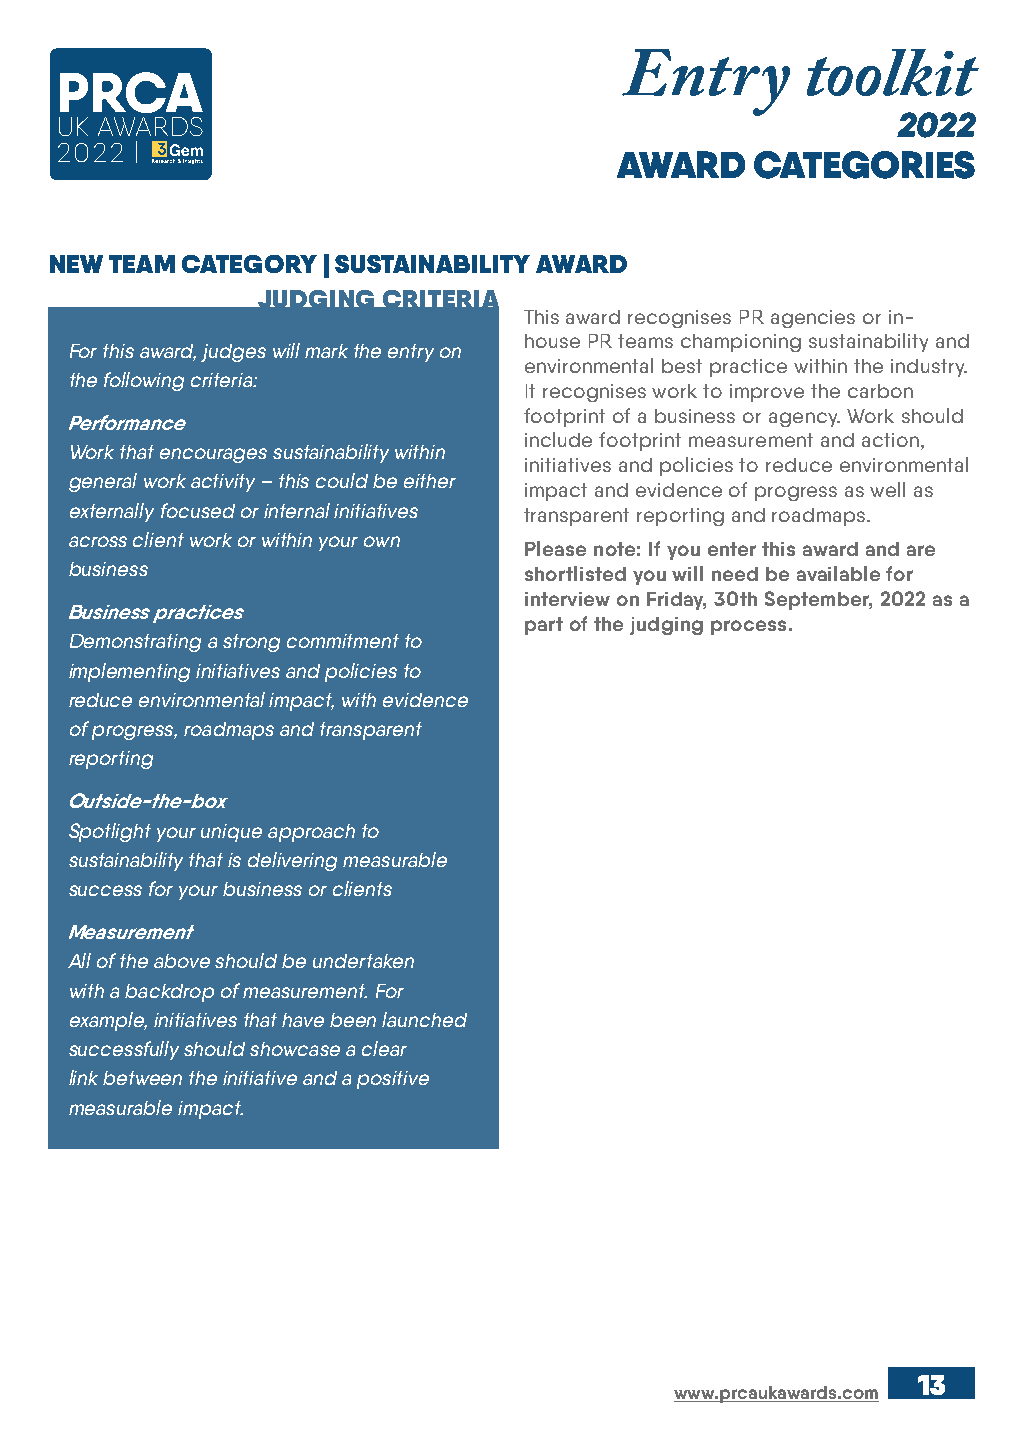 The height and width of the screenshot is (1448, 1024). I want to click on CATEGORY, so click(249, 264).
